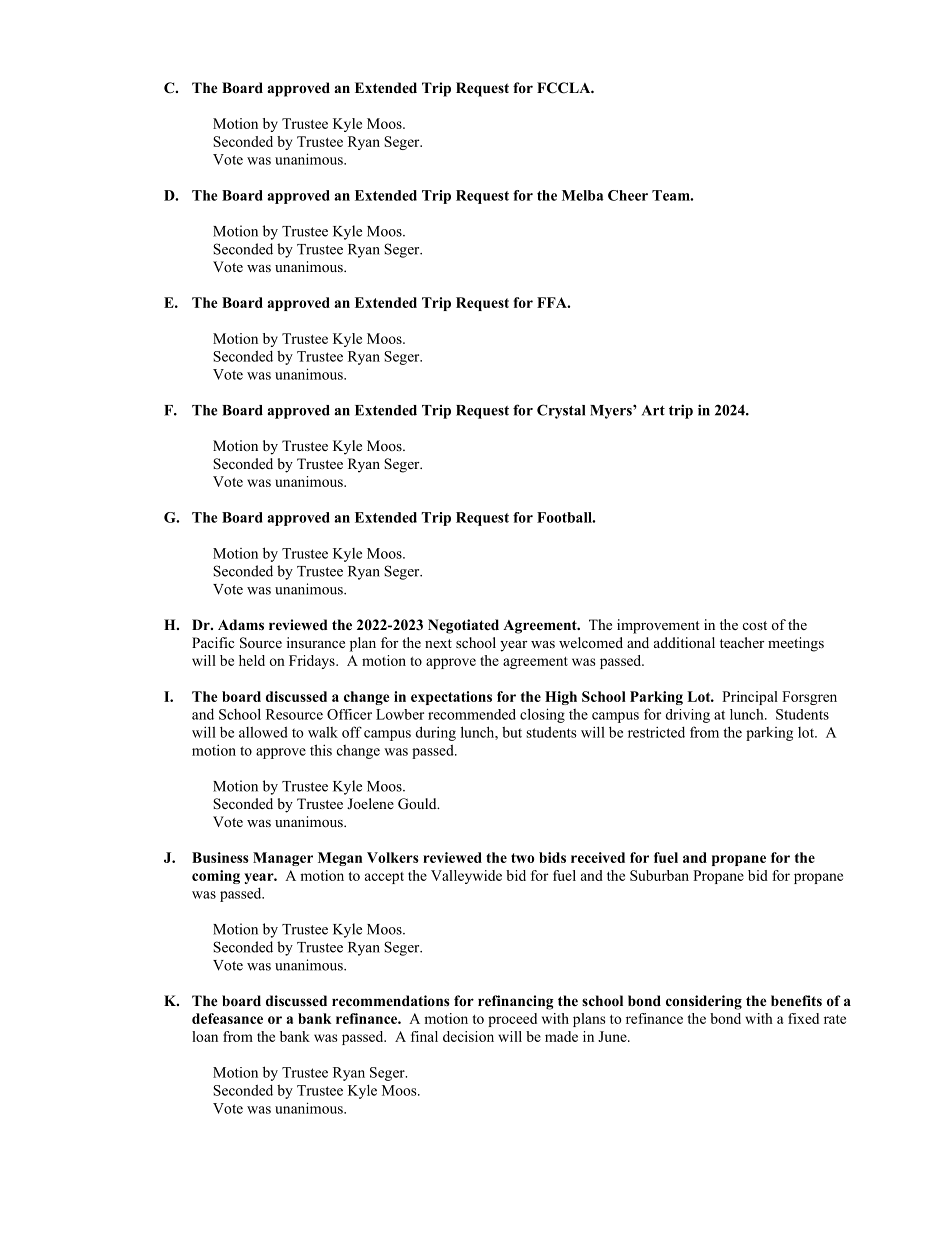 The width and height of the page is (952, 1233). Describe the element at coordinates (516, 1002) in the page. I see `refinancing` at that location.
